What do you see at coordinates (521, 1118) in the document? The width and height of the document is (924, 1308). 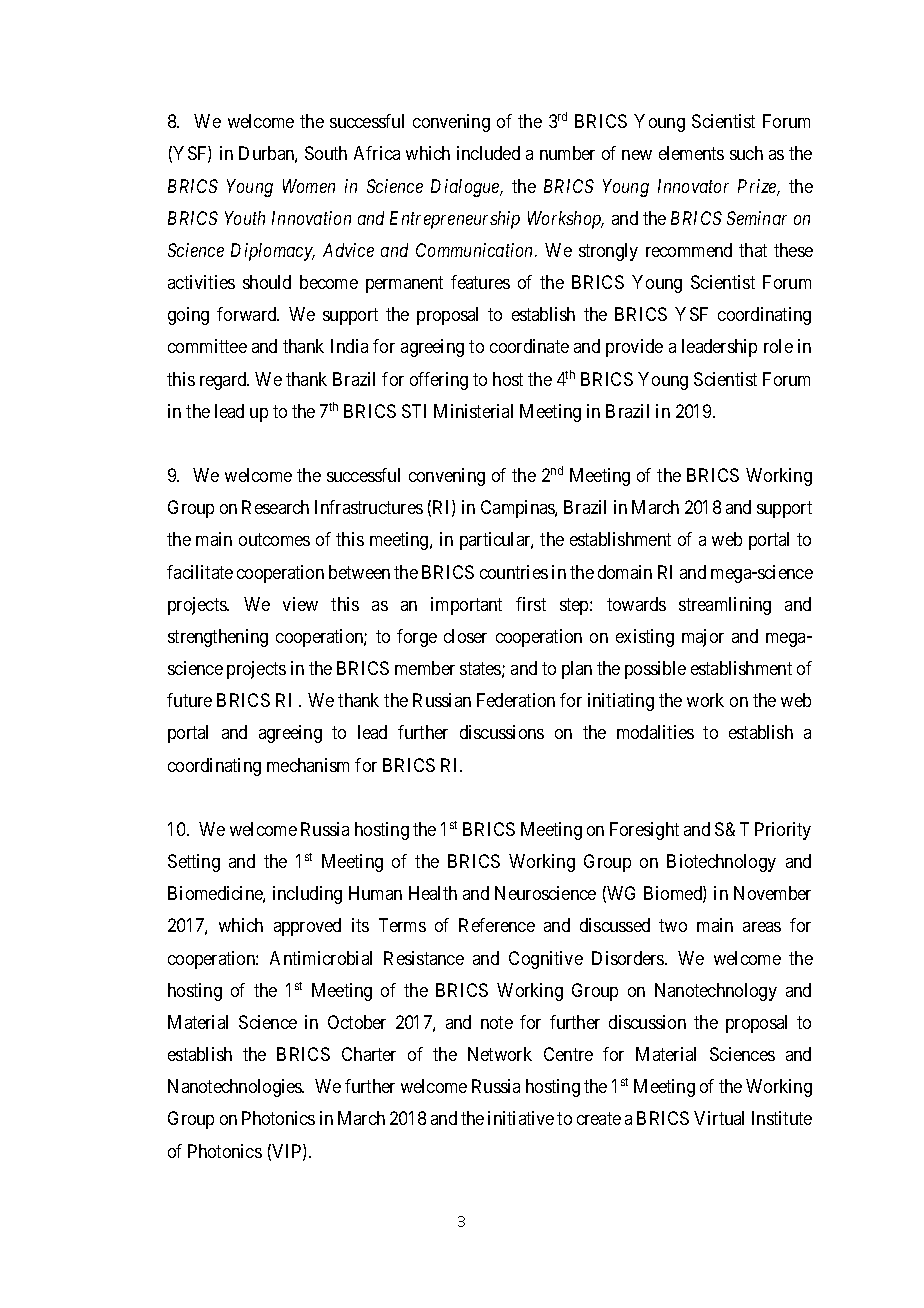 I see `initiative` at bounding box center [521, 1118].
